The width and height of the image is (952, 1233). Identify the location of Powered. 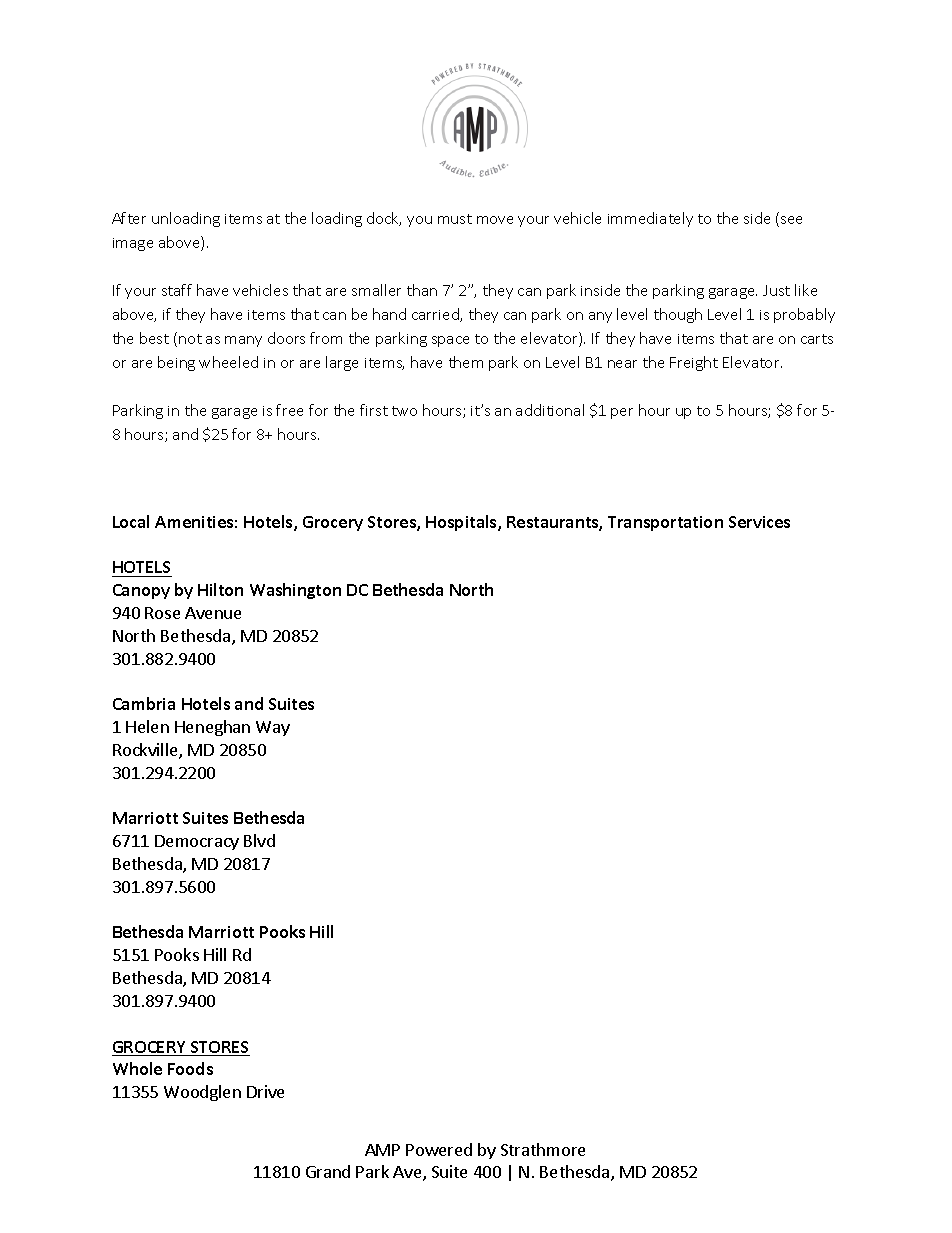
(439, 1149).
